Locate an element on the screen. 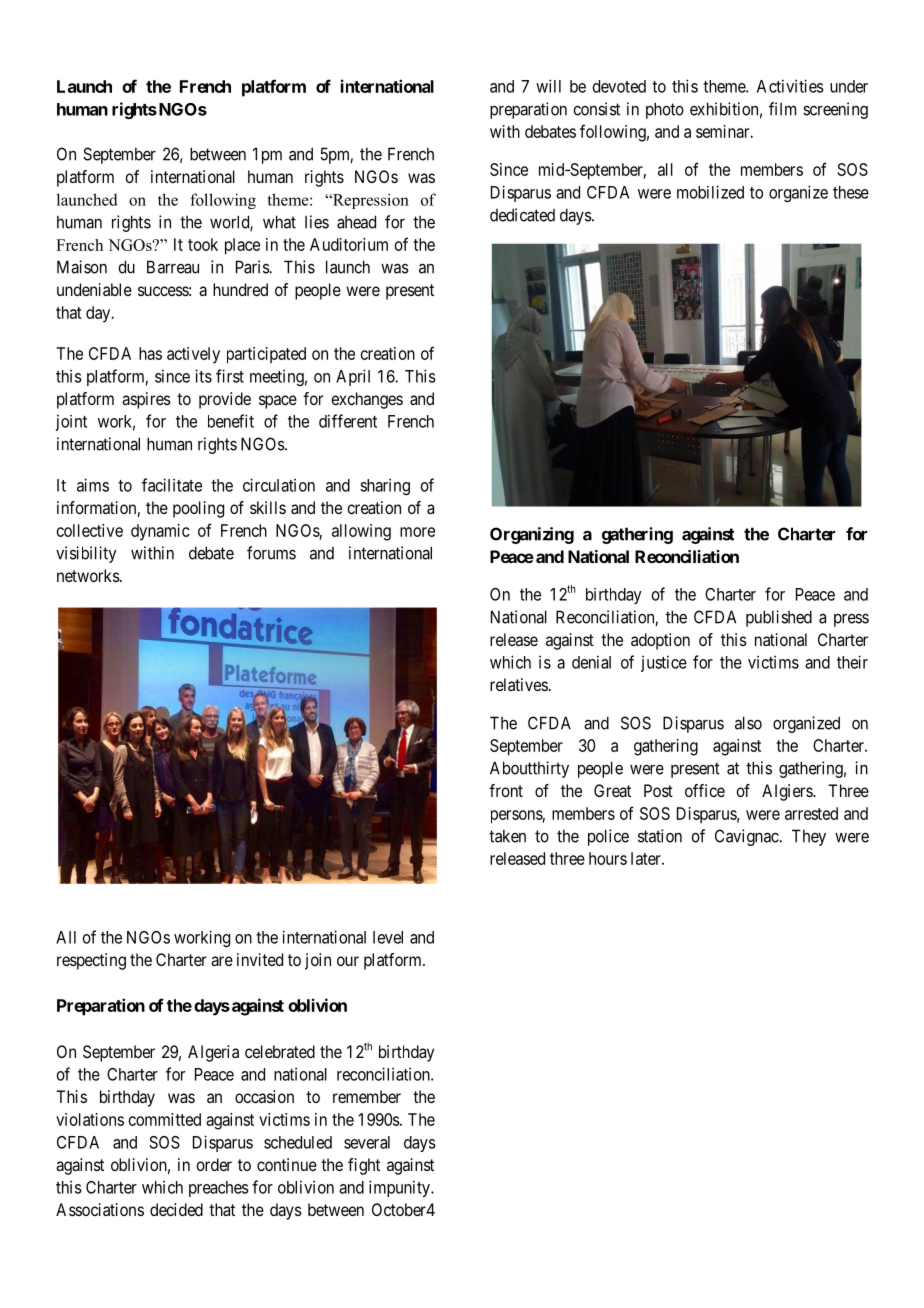 Image resolution: width=924 pixels, height=1308 pixels. more is located at coordinates (417, 532).
